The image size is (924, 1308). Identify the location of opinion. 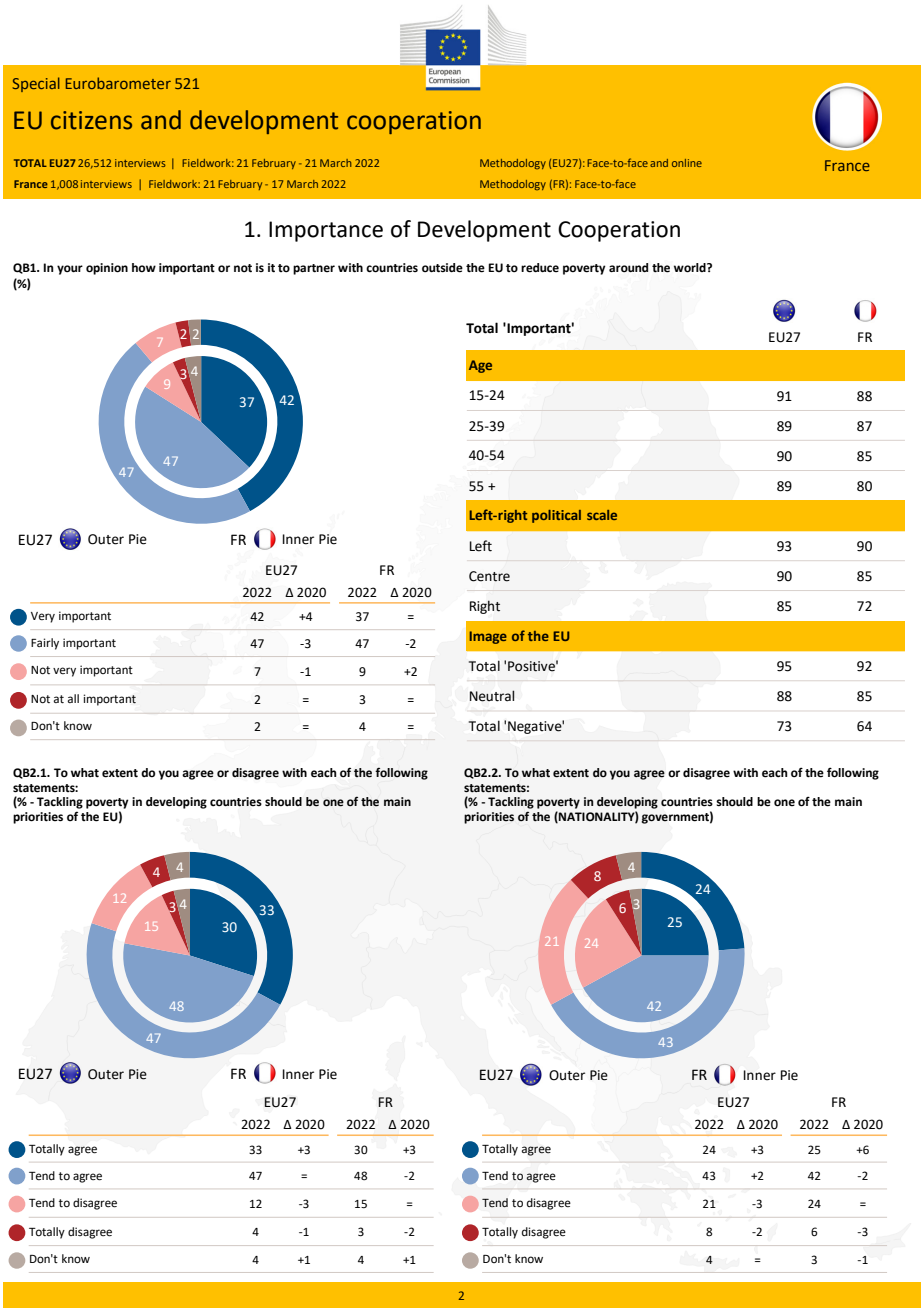
(107, 269).
